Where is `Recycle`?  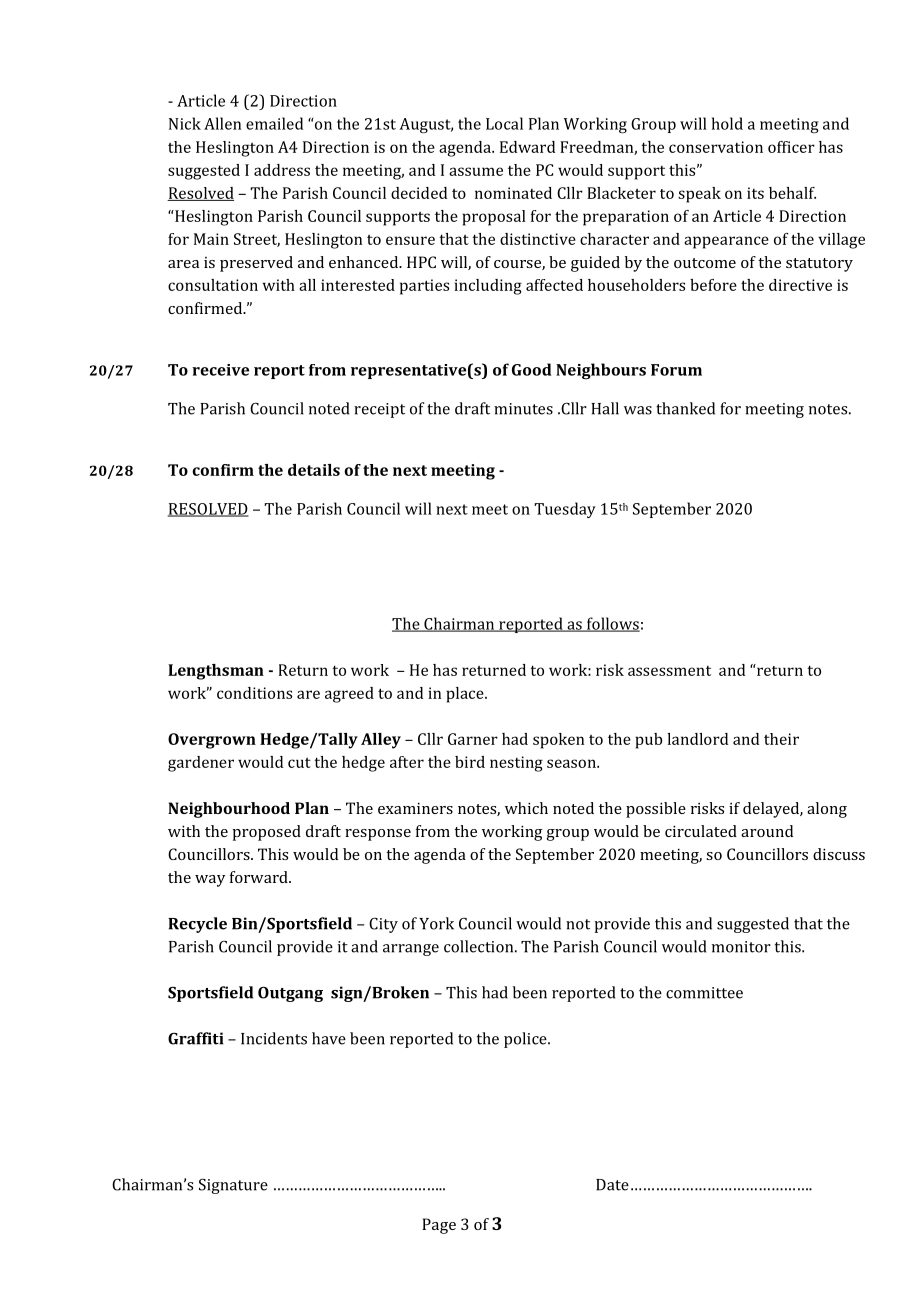
Recycle is located at coordinates (197, 925).
